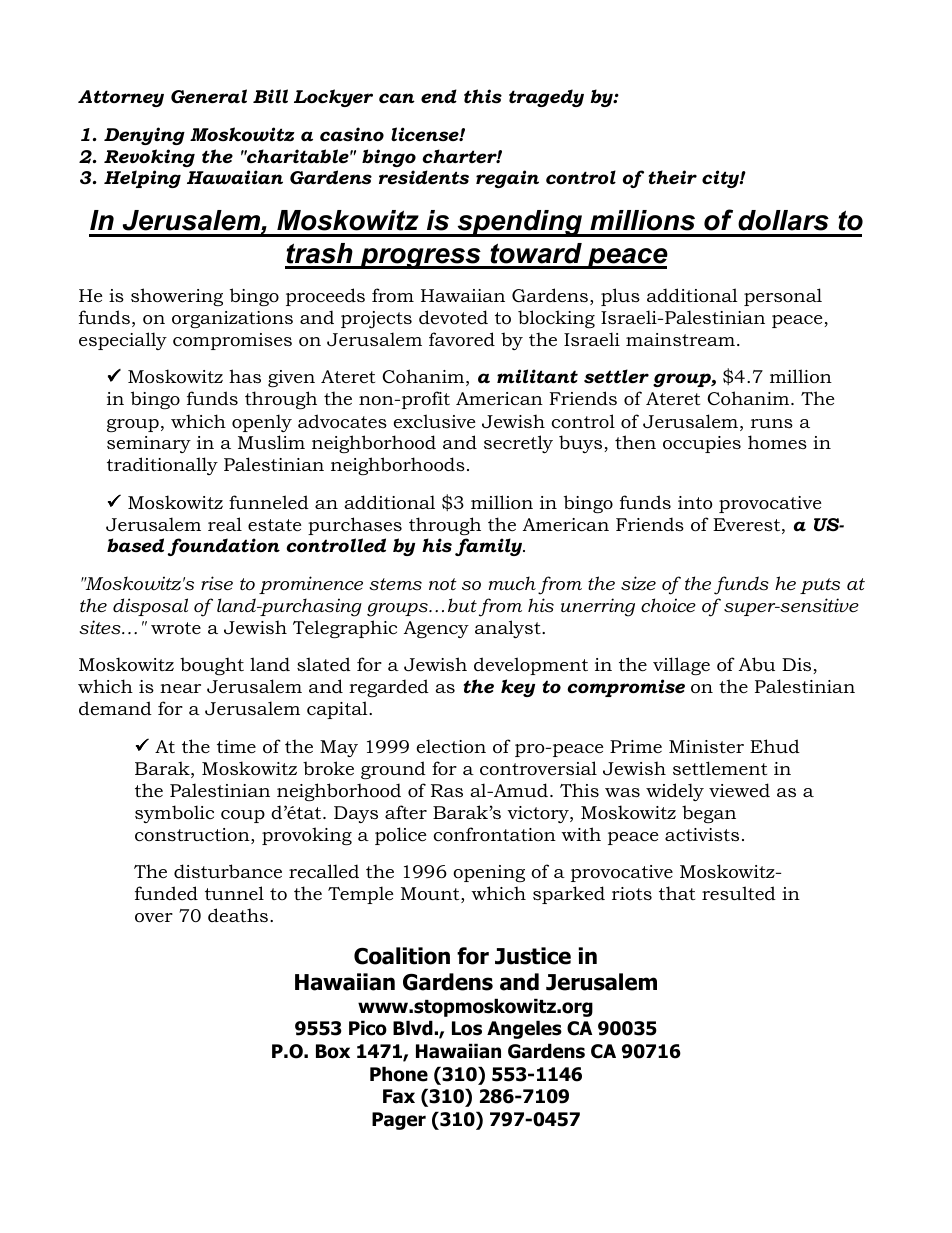 The height and width of the document is (1233, 952). Describe the element at coordinates (333, 1051) in the document. I see `Box` at that location.
